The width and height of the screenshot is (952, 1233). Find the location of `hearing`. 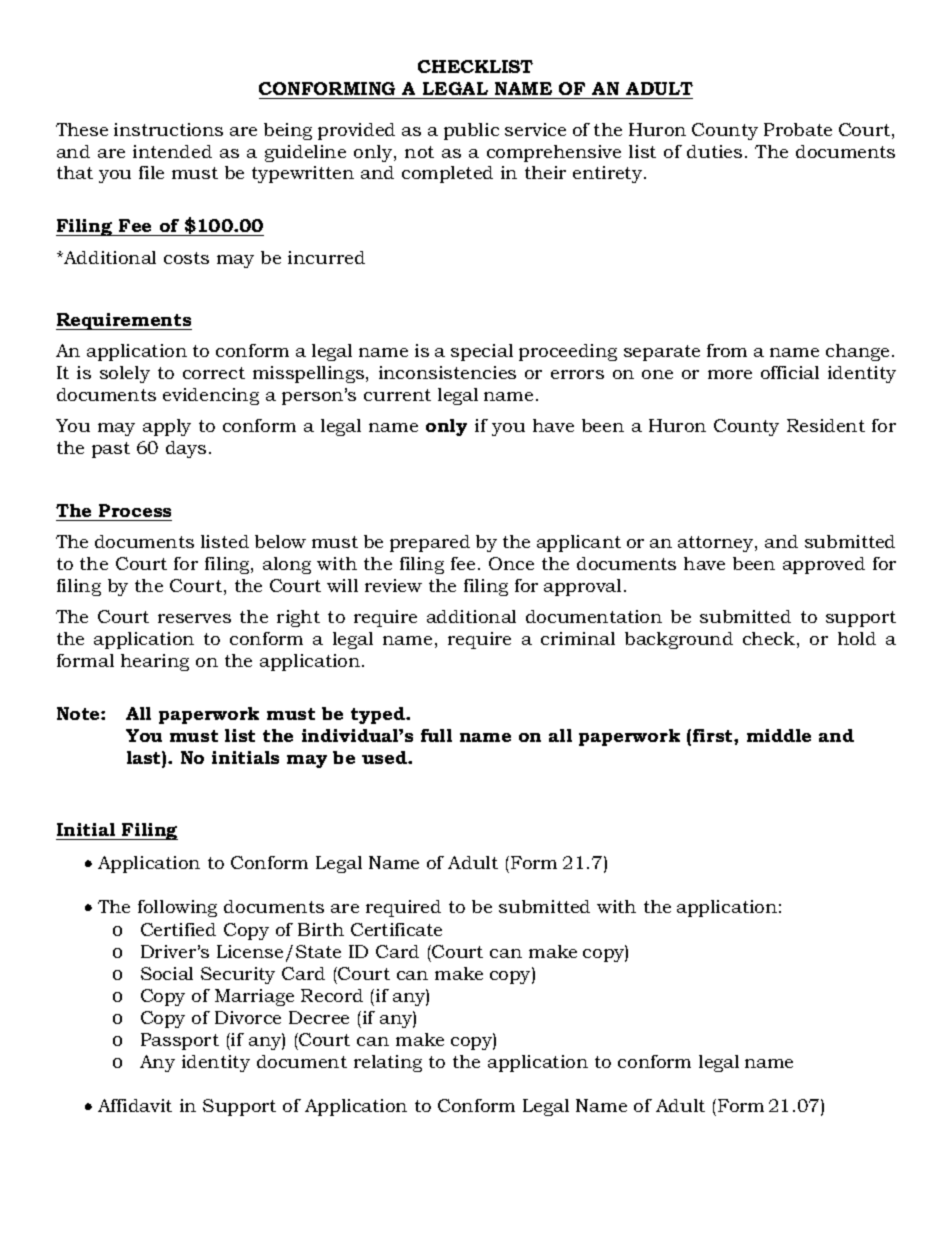

hearing is located at coordinates (155, 662).
